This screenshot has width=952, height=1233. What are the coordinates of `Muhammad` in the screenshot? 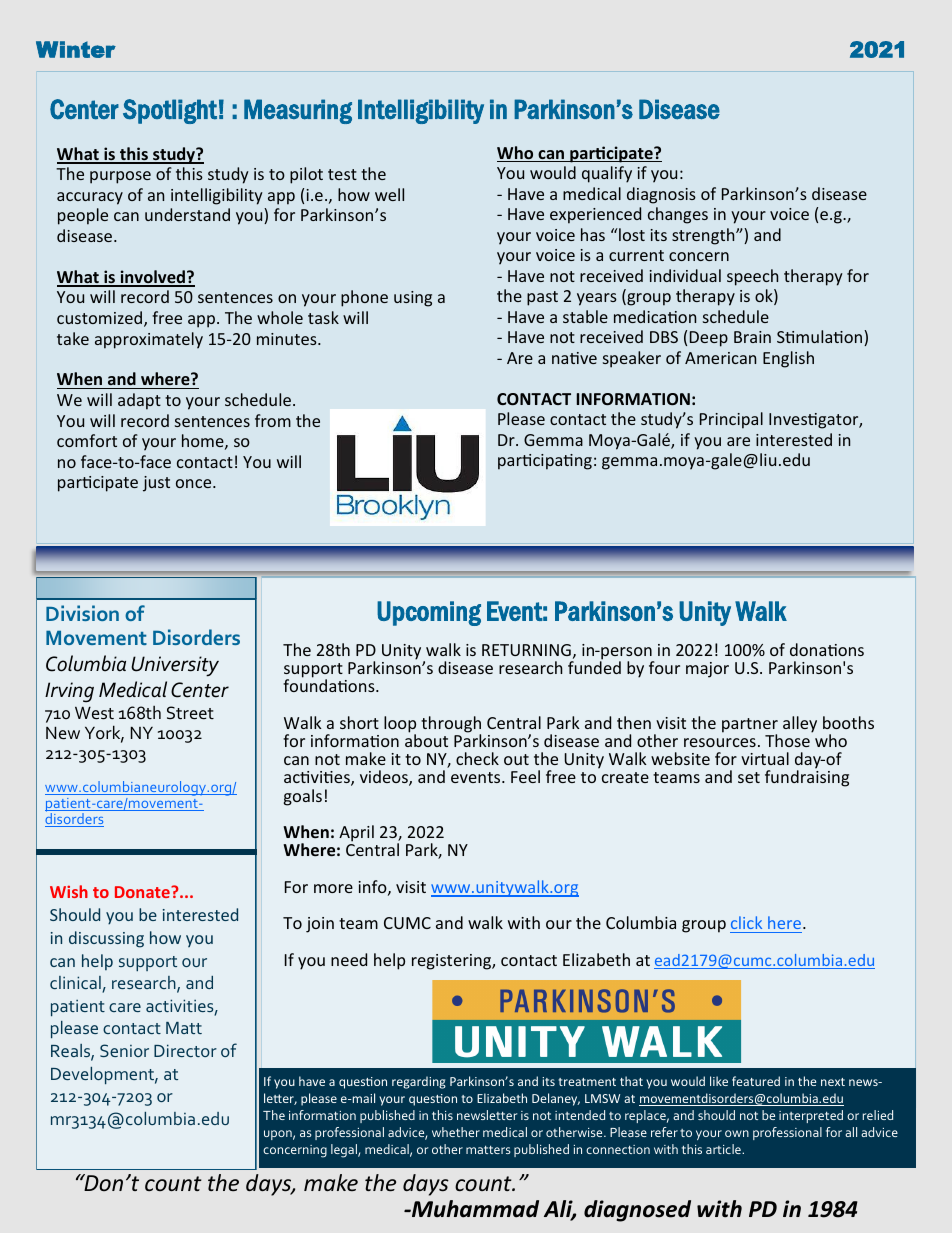 It's located at (474, 1209).
